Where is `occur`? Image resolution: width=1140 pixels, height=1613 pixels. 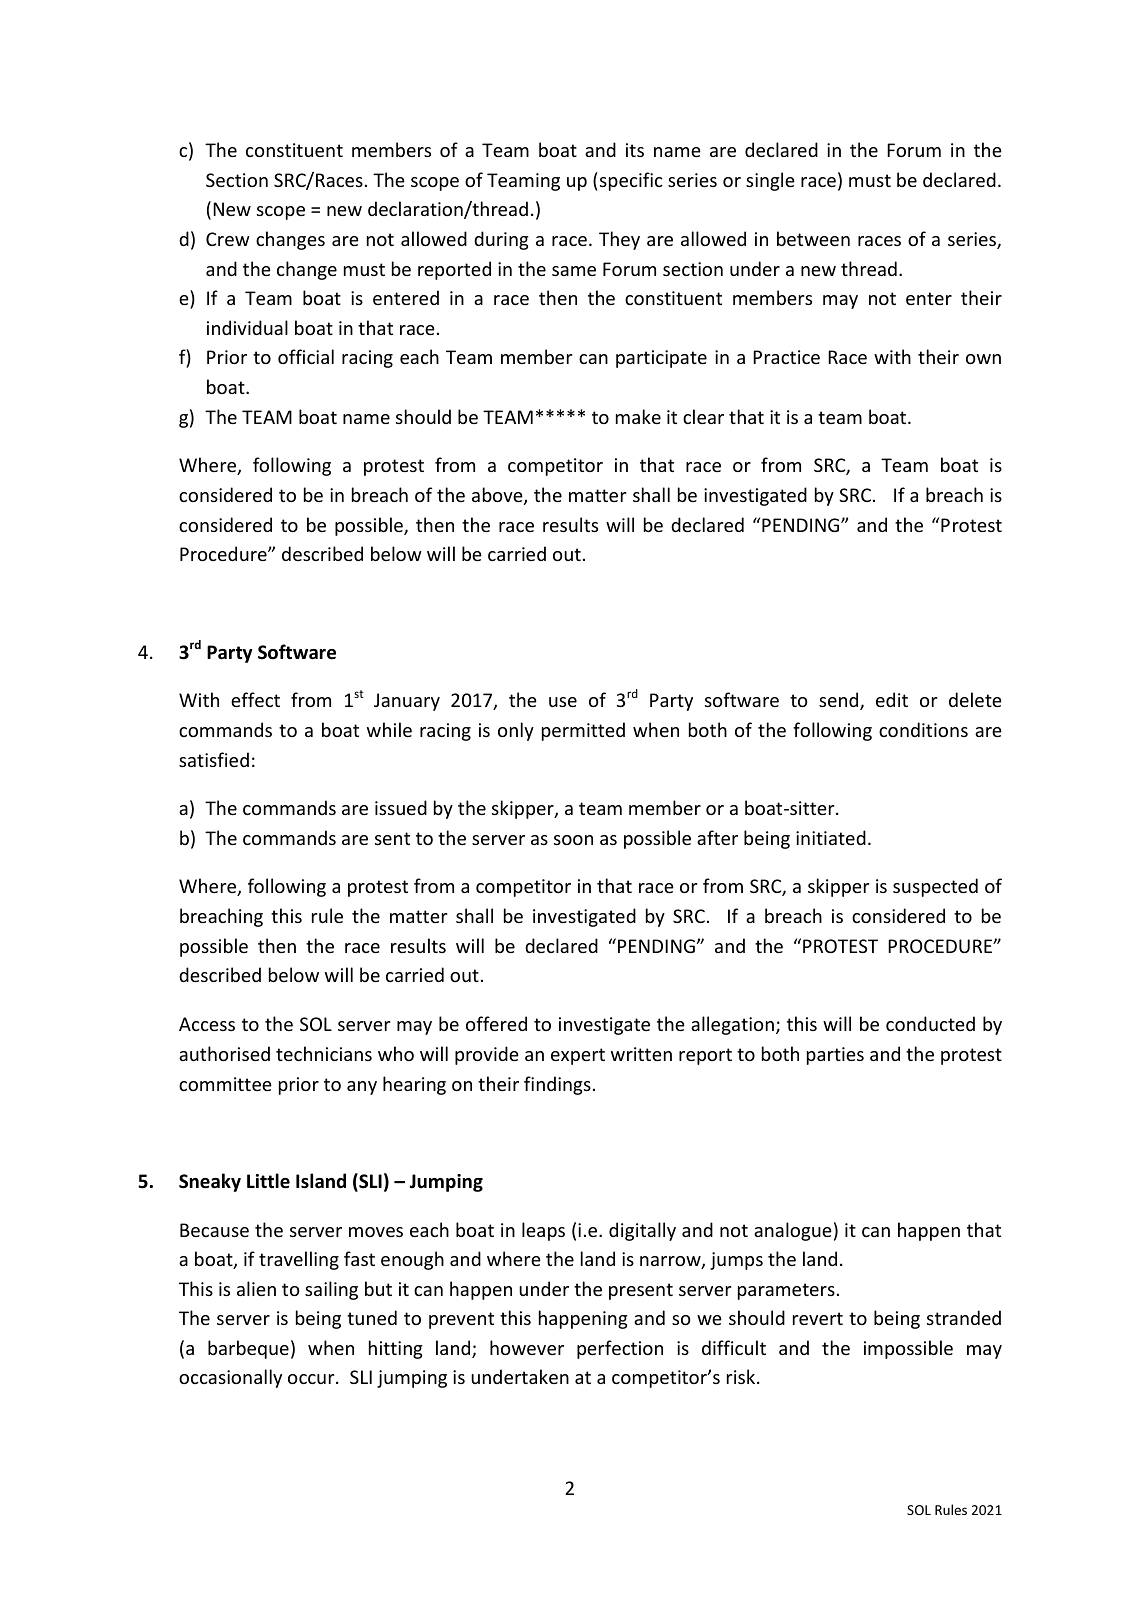 occur is located at coordinates (312, 1379).
